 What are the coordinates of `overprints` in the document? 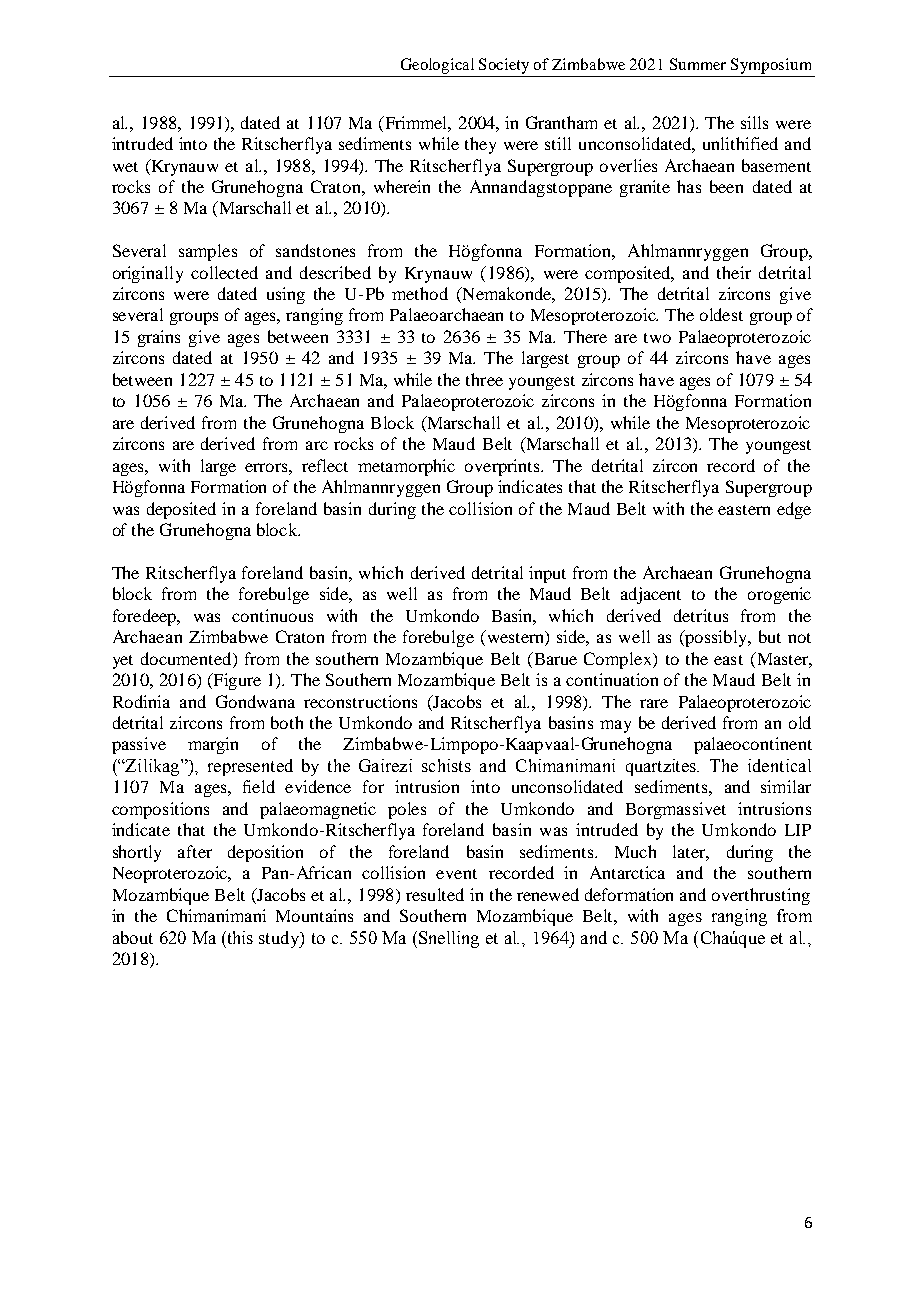 It's located at (504, 467).
